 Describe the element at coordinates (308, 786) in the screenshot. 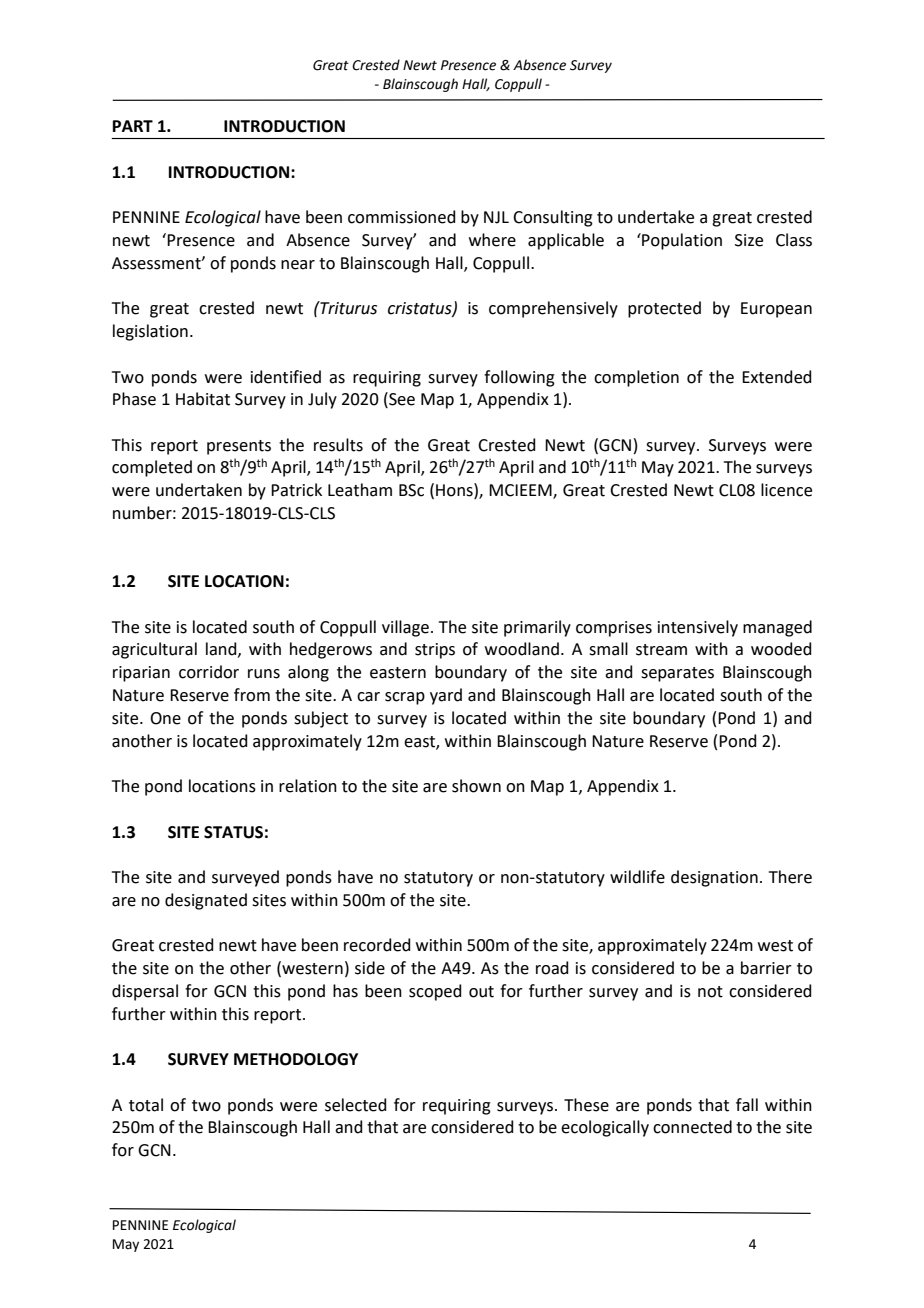

I see `relation` at that location.
